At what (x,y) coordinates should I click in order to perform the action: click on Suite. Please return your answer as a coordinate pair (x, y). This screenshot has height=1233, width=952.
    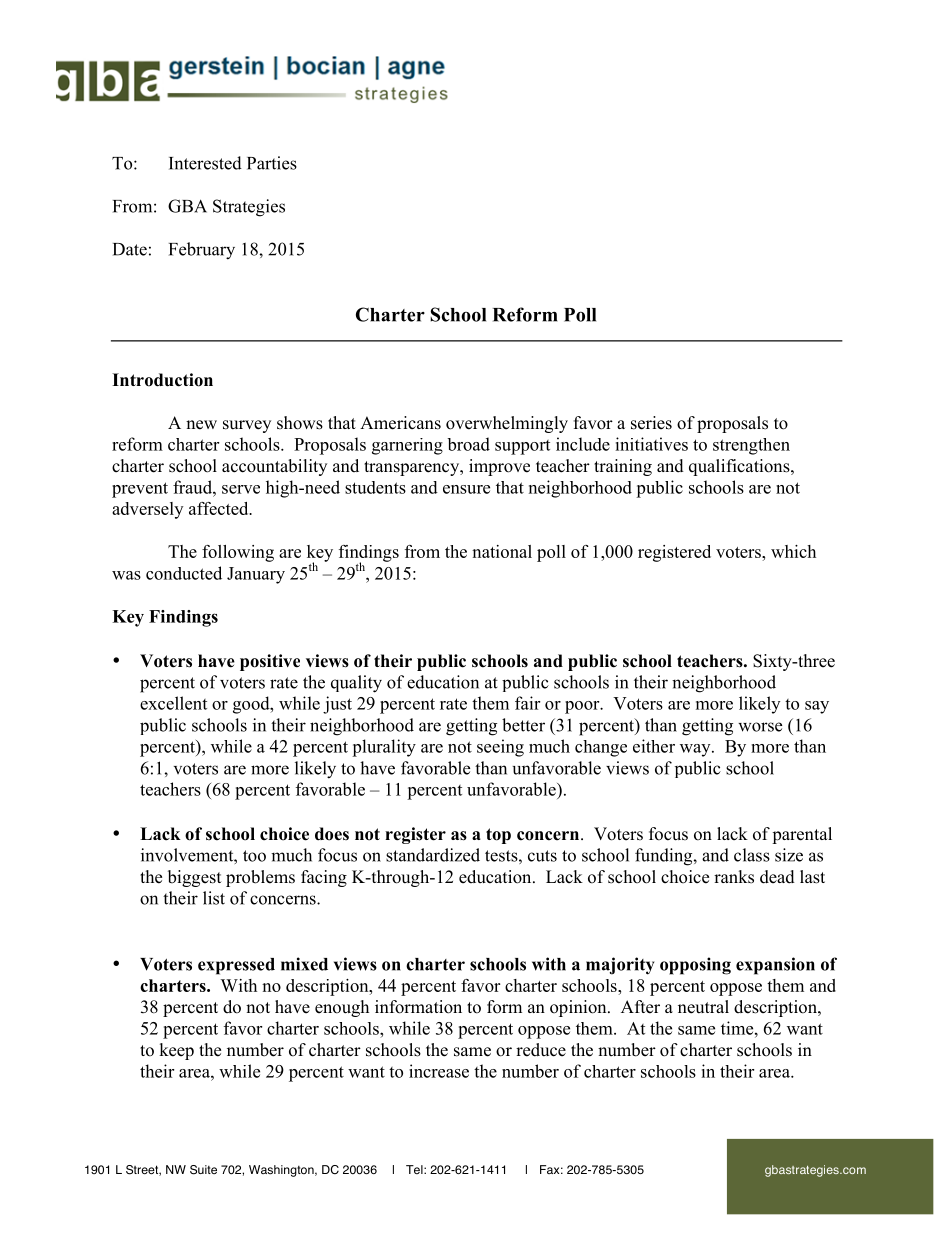
    Looking at the image, I should click on (203, 1170).
